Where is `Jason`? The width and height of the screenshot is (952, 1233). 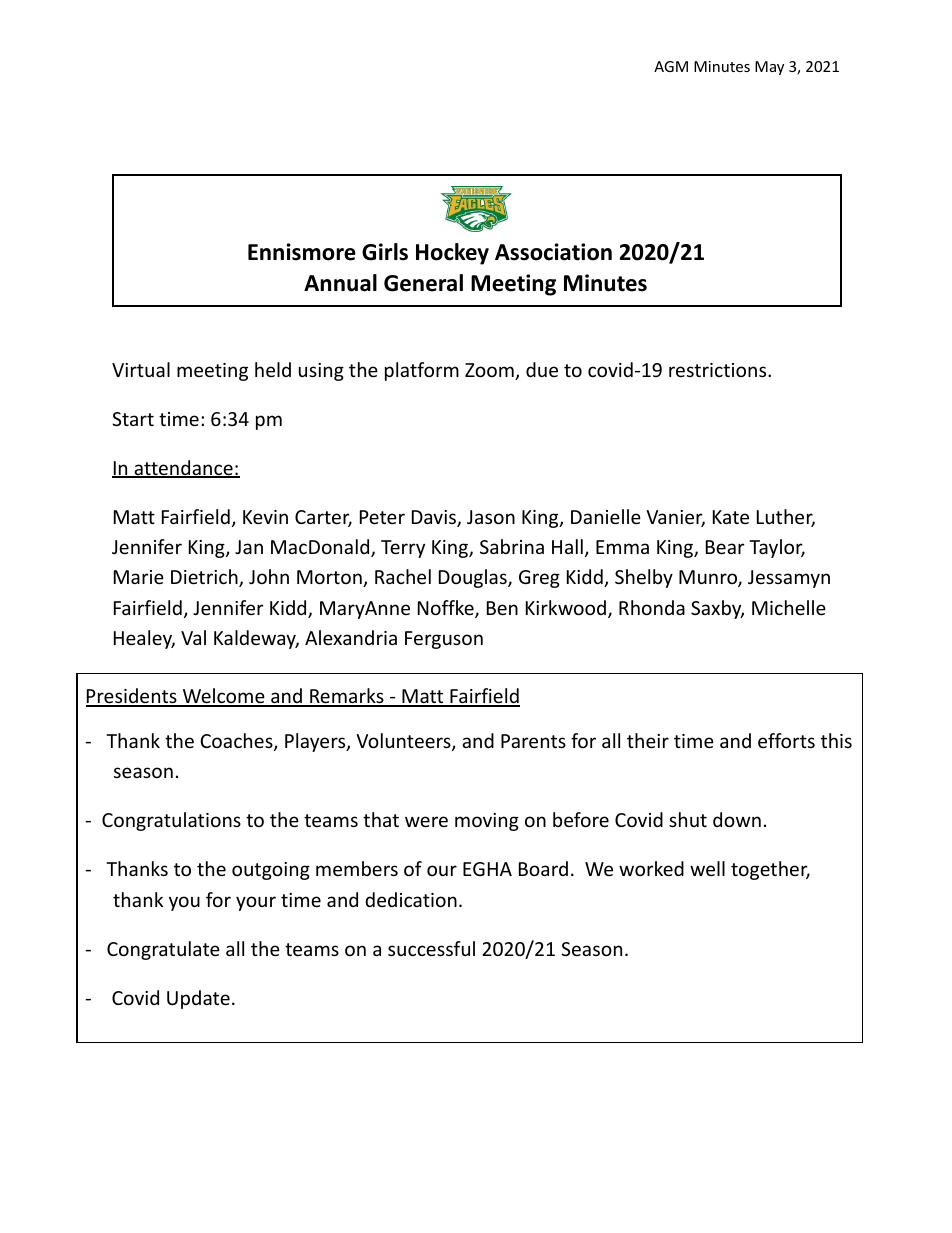
Jason is located at coordinates (491, 517).
